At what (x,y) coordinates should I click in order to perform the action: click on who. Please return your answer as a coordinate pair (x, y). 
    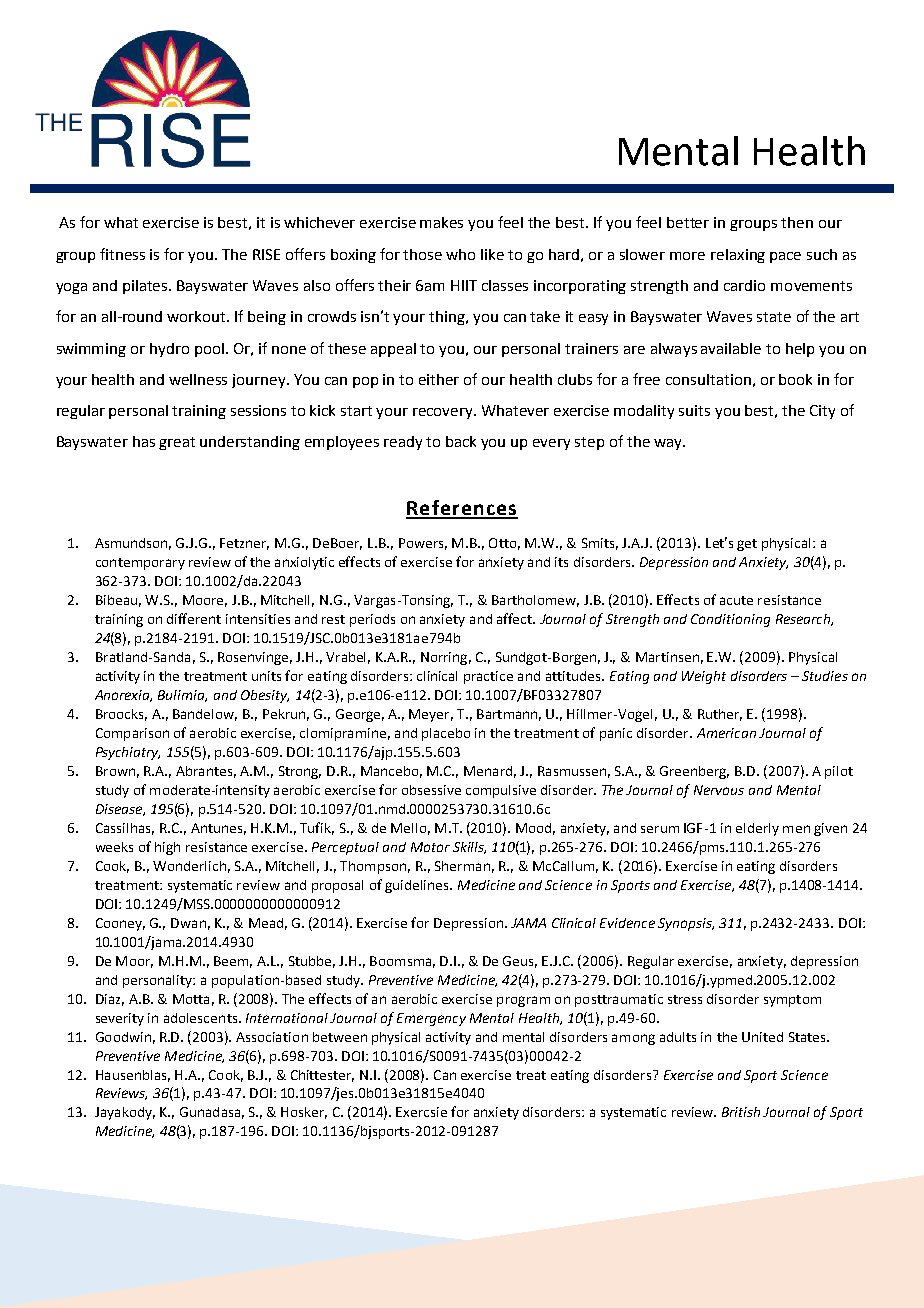
    Looking at the image, I should click on (460, 254).
